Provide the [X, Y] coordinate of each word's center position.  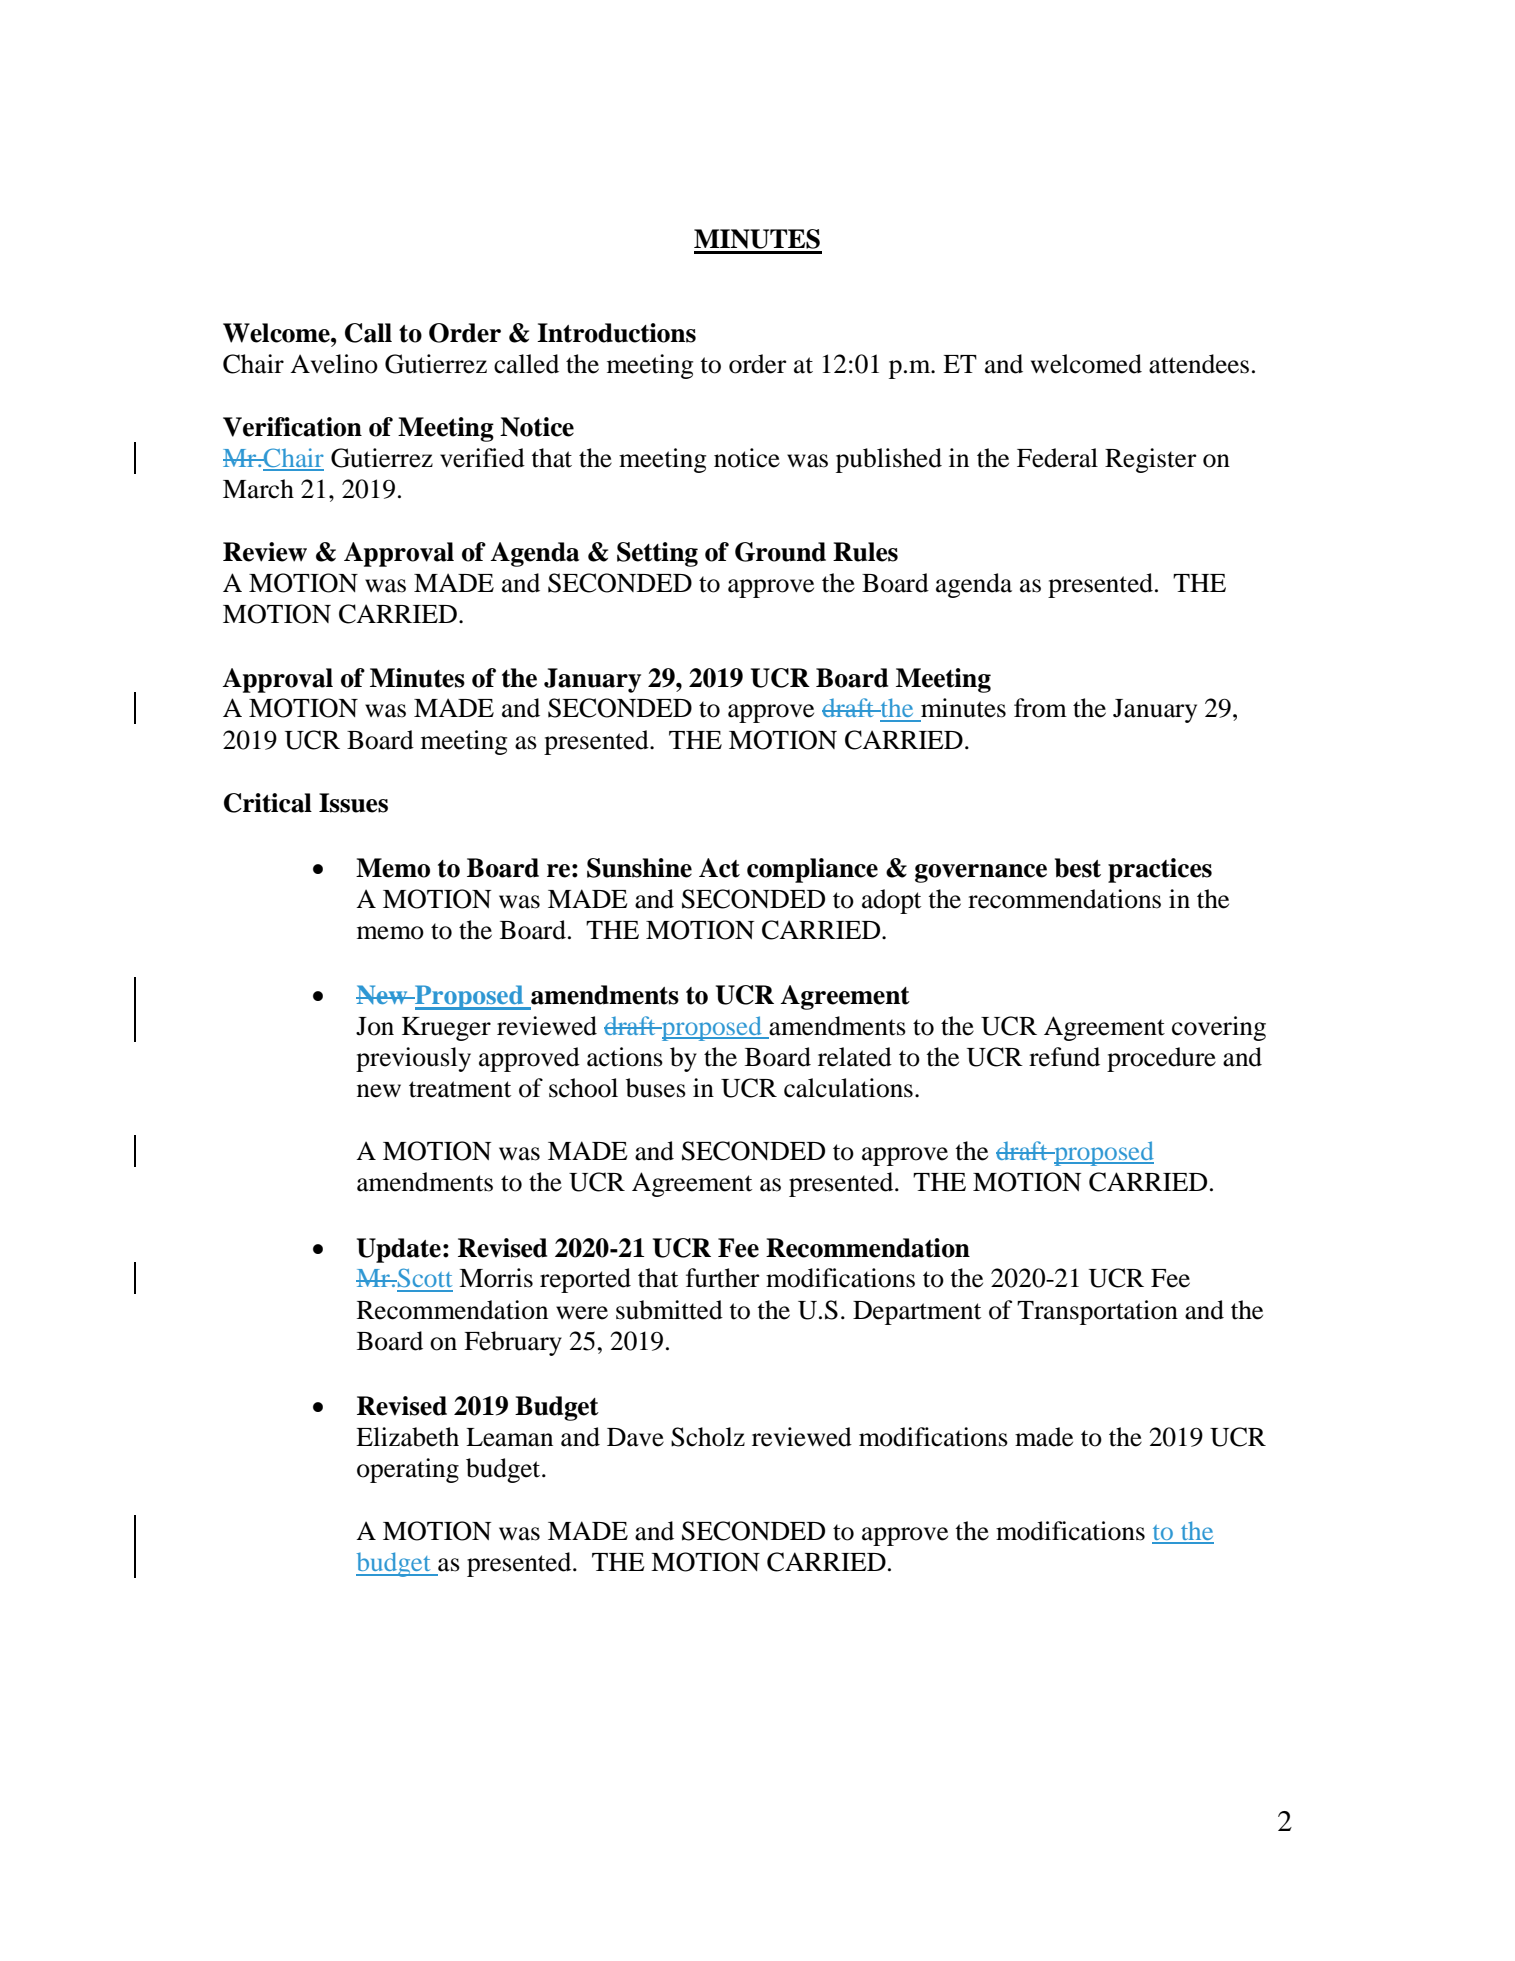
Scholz [708, 1437]
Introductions [616, 333]
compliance [812, 870]
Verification [292, 427]
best [1078, 868]
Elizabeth [407, 1437]
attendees [1199, 364]
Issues [353, 803]
